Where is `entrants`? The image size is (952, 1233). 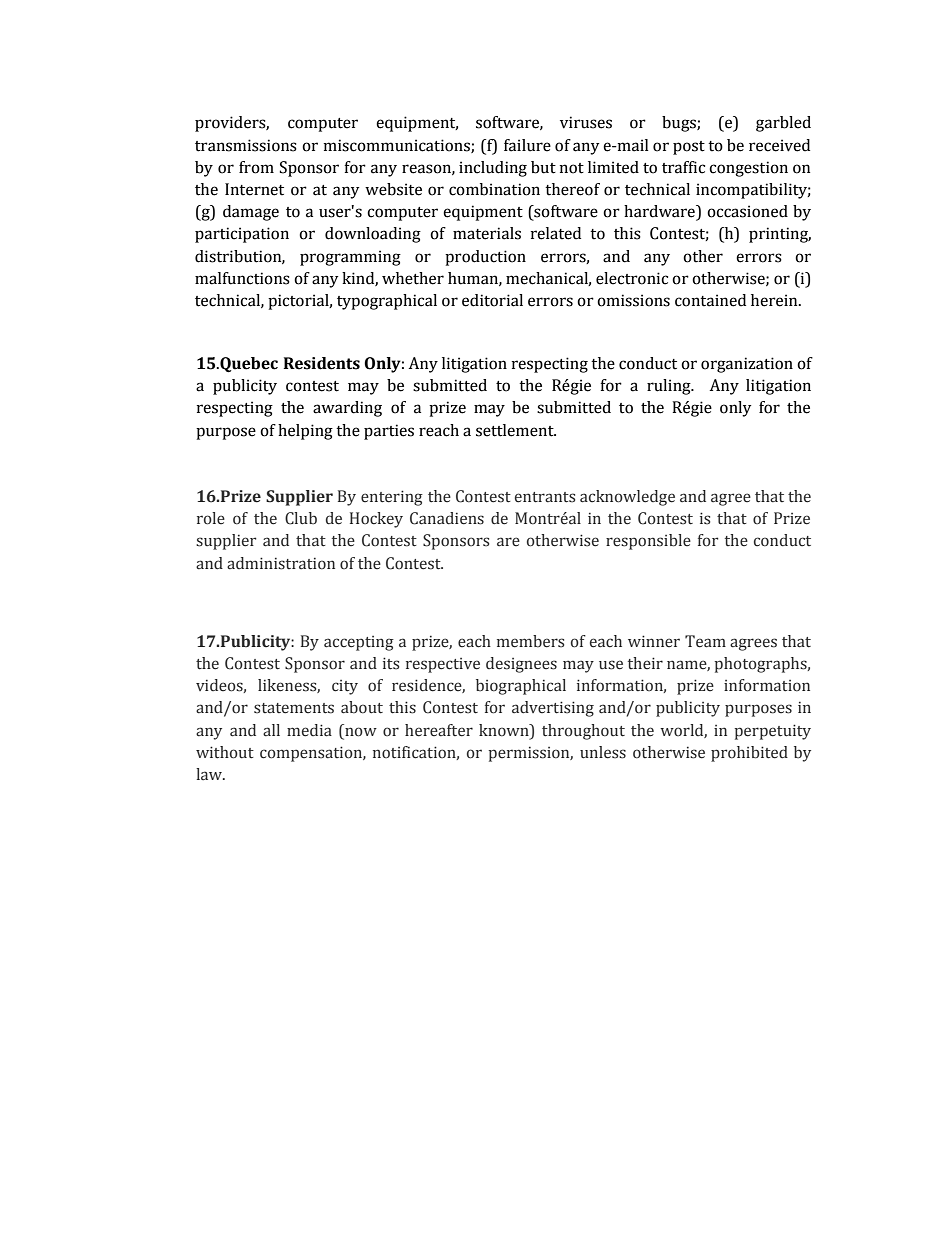 entrants is located at coordinates (545, 497).
